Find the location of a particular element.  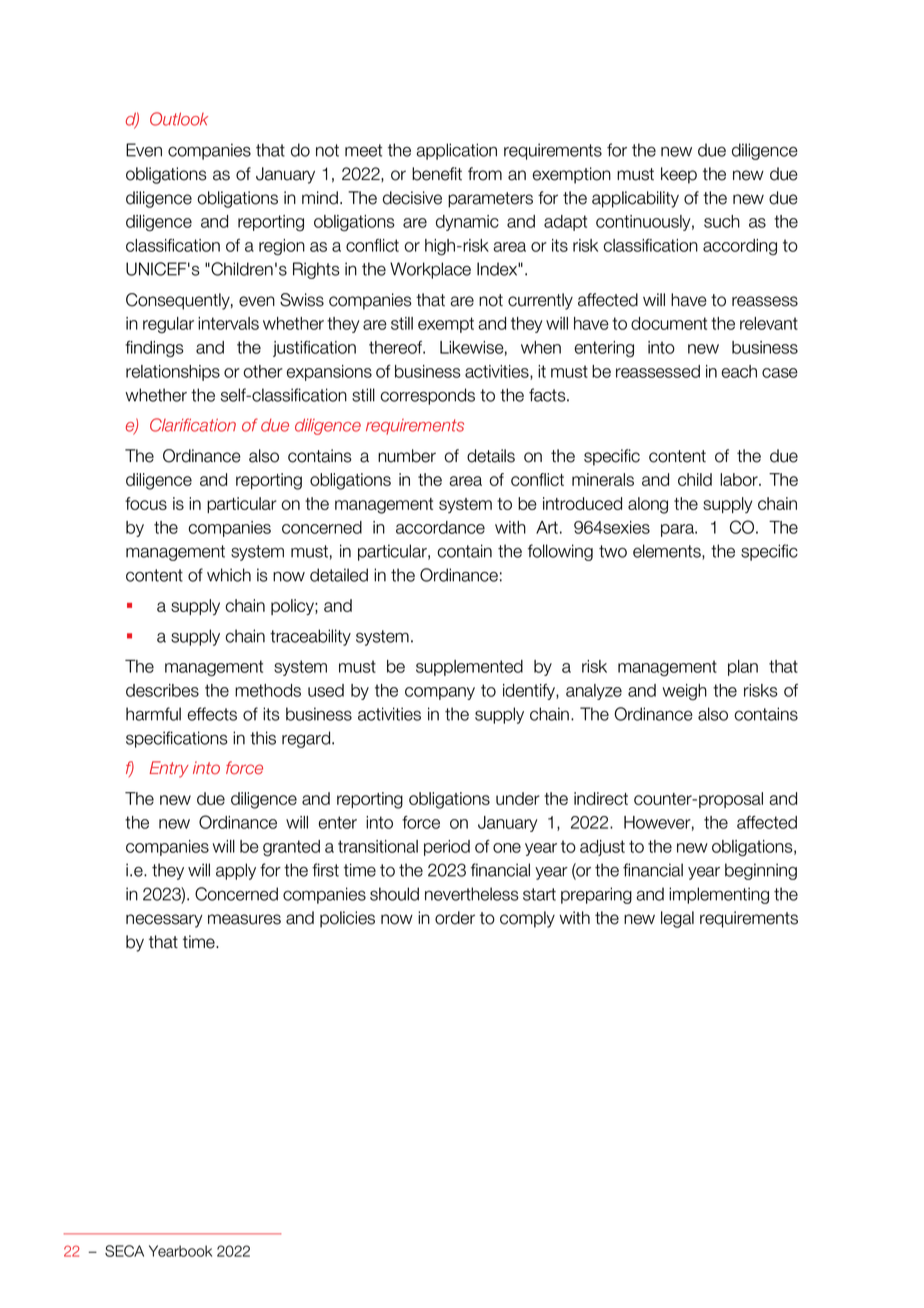

effects is located at coordinates (212, 714).
